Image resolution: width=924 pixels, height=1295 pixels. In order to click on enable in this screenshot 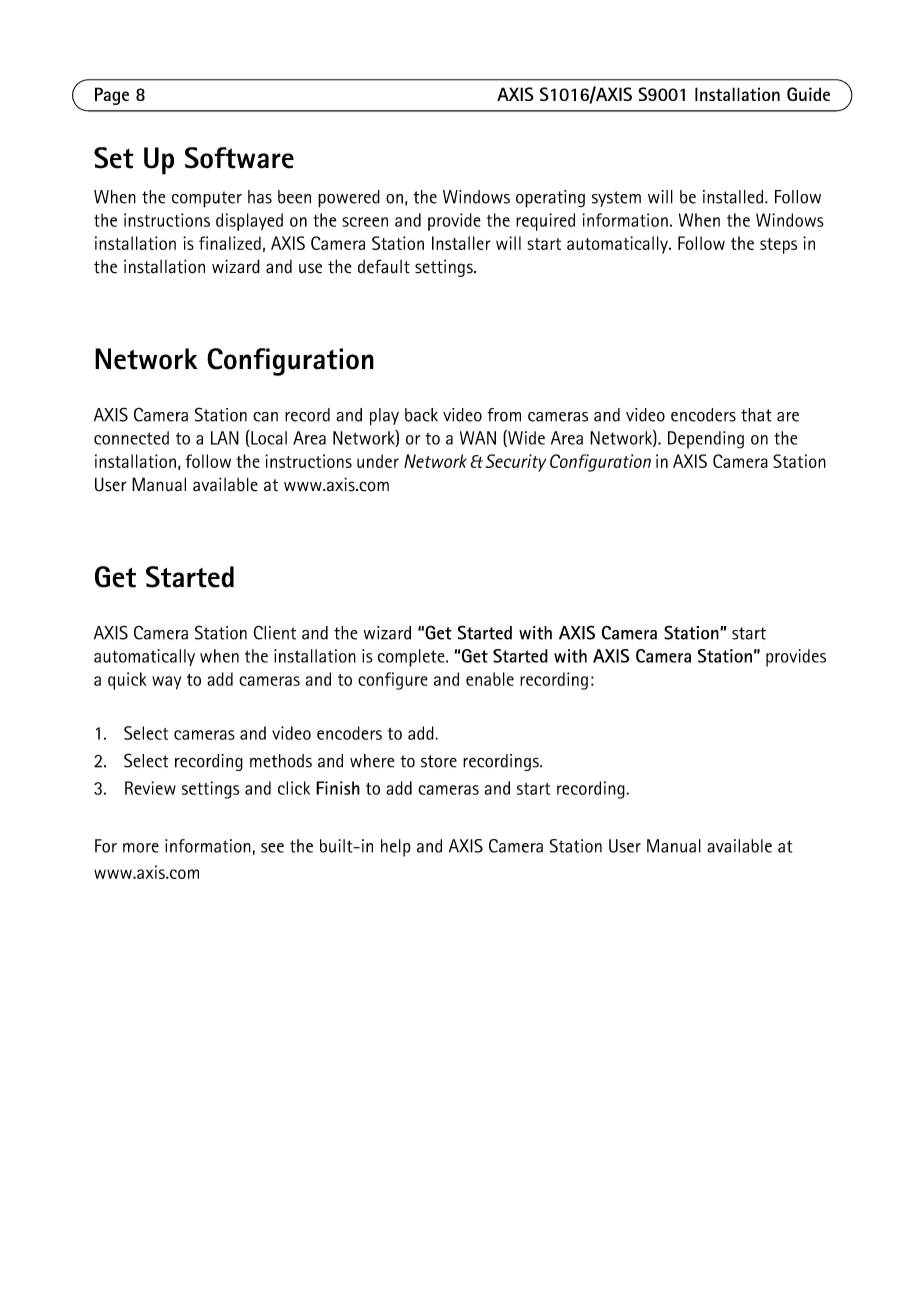, I will do `click(490, 679)`.
